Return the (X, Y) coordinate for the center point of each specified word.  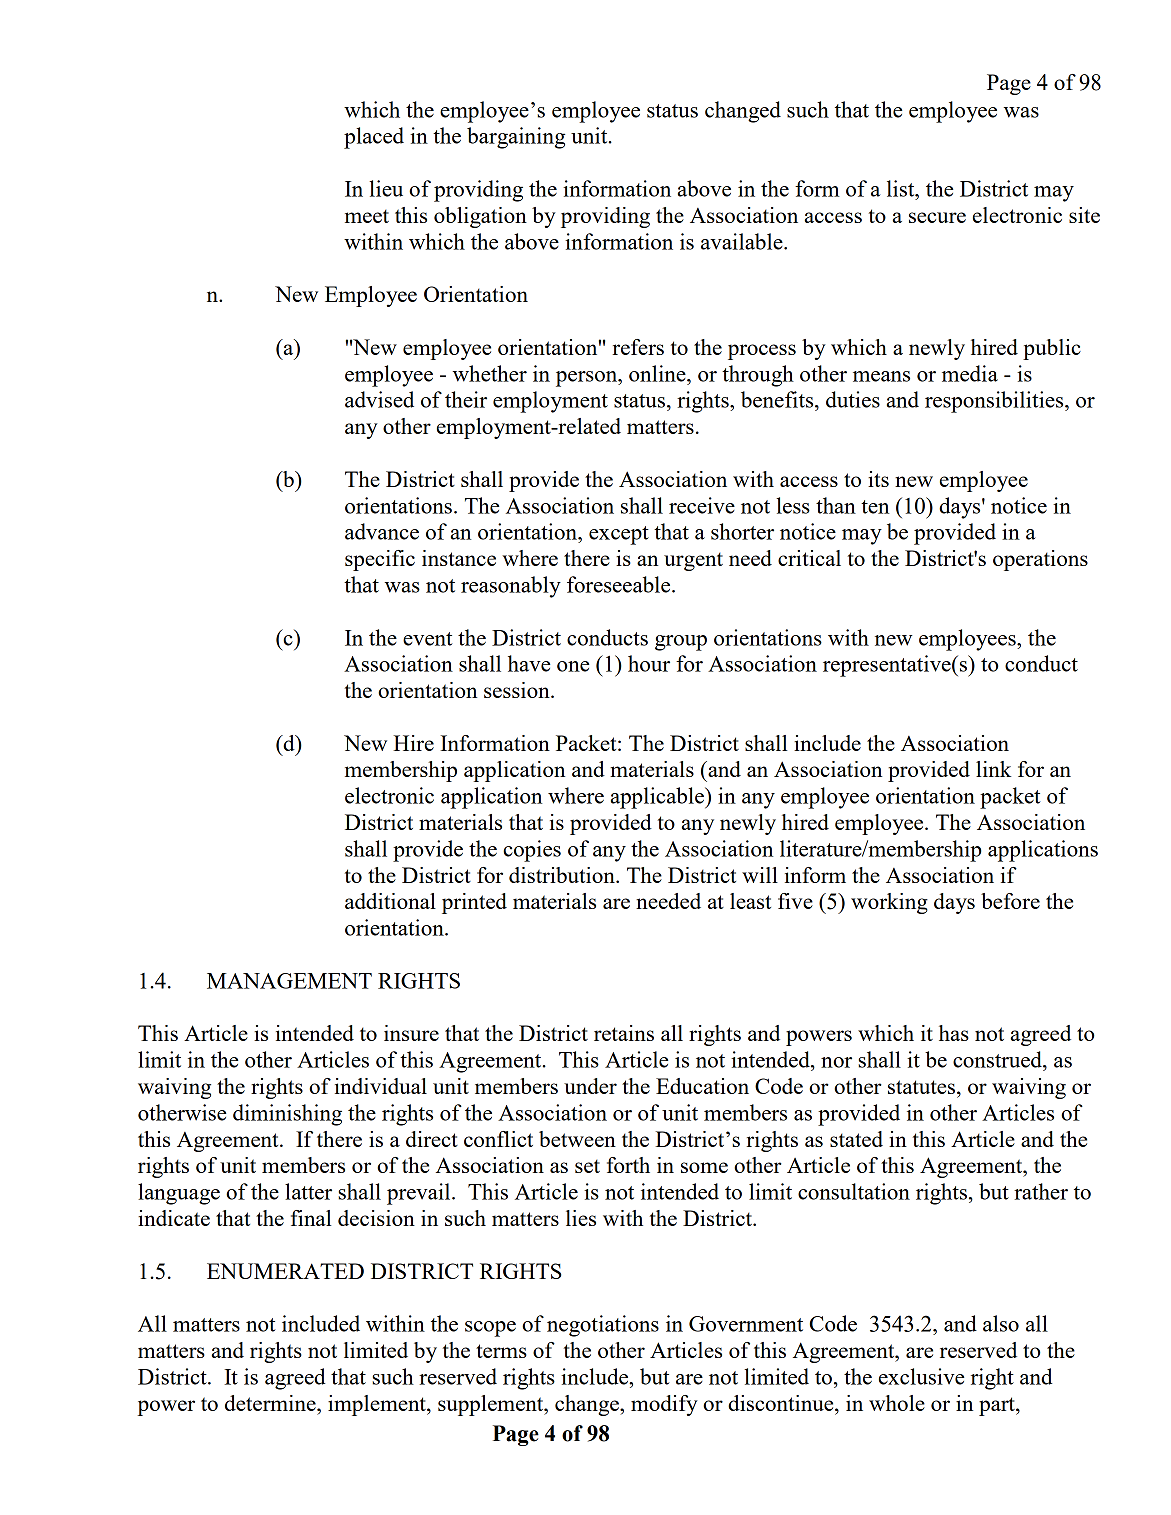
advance (382, 531)
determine (271, 1403)
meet (367, 216)
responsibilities (995, 402)
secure (937, 217)
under (590, 1086)
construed (998, 1059)
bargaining (516, 138)
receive (702, 505)
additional (390, 901)
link (993, 769)
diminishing (287, 1115)
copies (532, 851)
